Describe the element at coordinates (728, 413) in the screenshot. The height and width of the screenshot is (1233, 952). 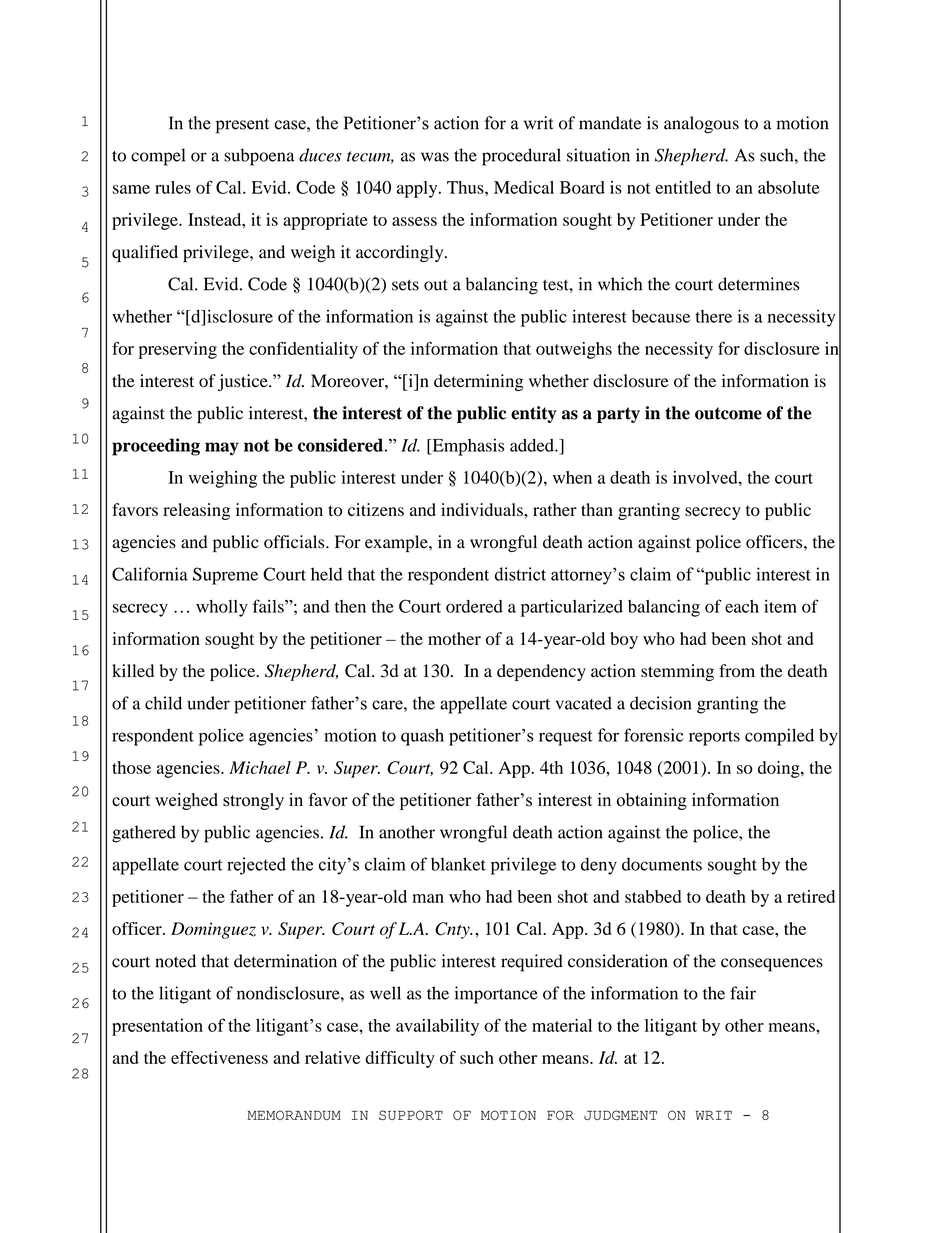
I see `outcome` at that location.
